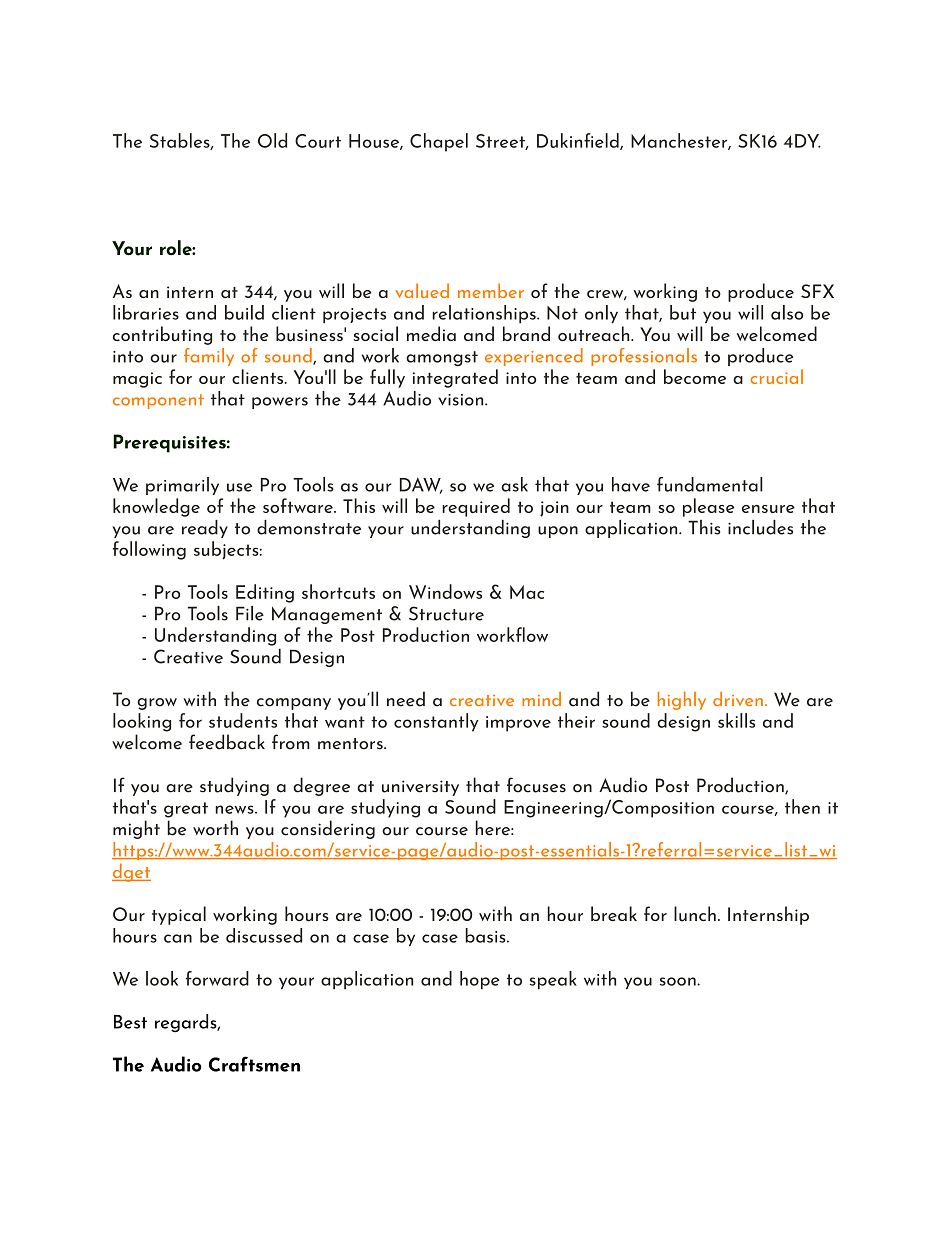  I want to click on SFX, so click(817, 291).
